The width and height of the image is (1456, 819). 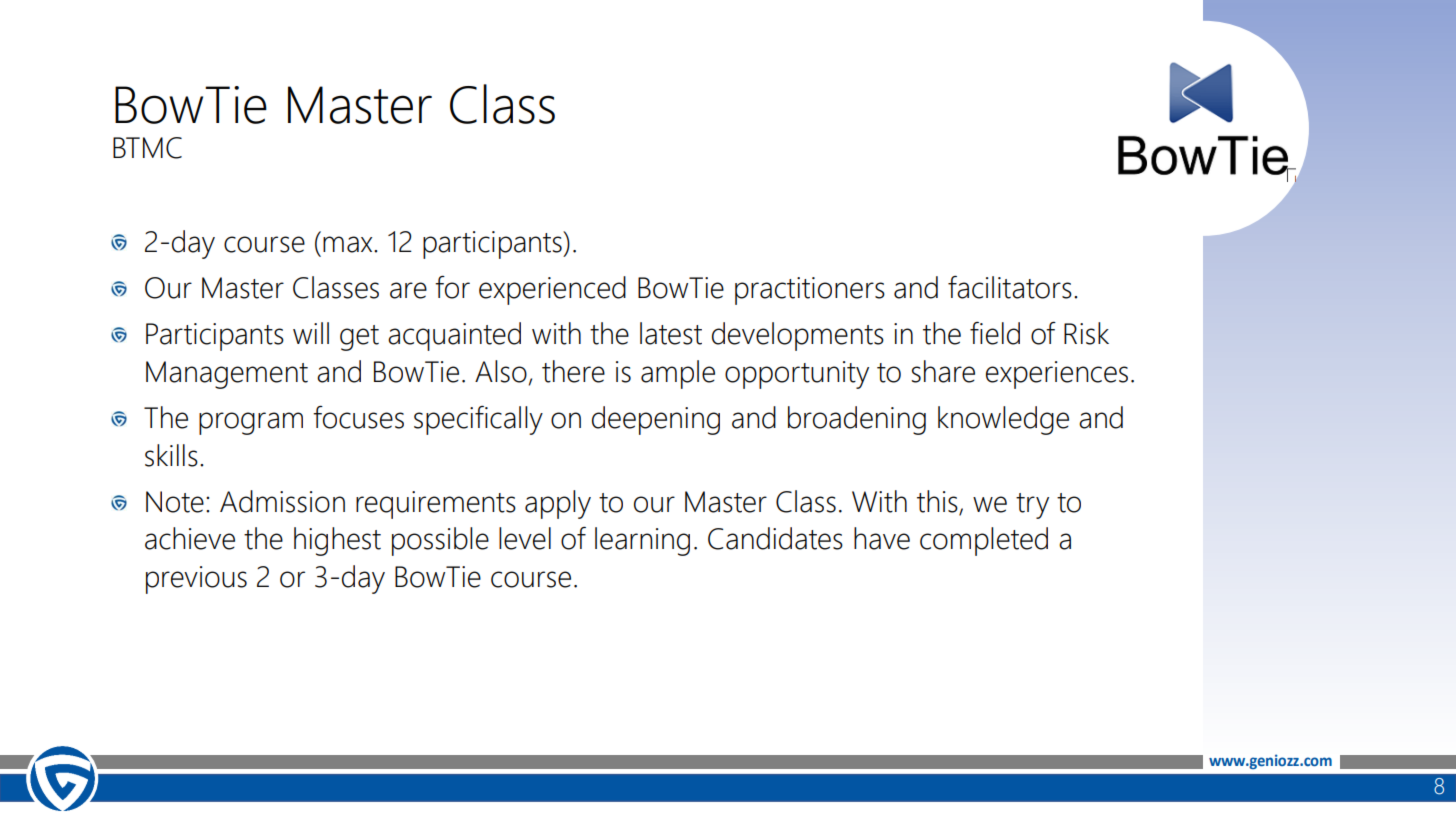 What do you see at coordinates (984, 541) in the image?
I see `completed` at bounding box center [984, 541].
